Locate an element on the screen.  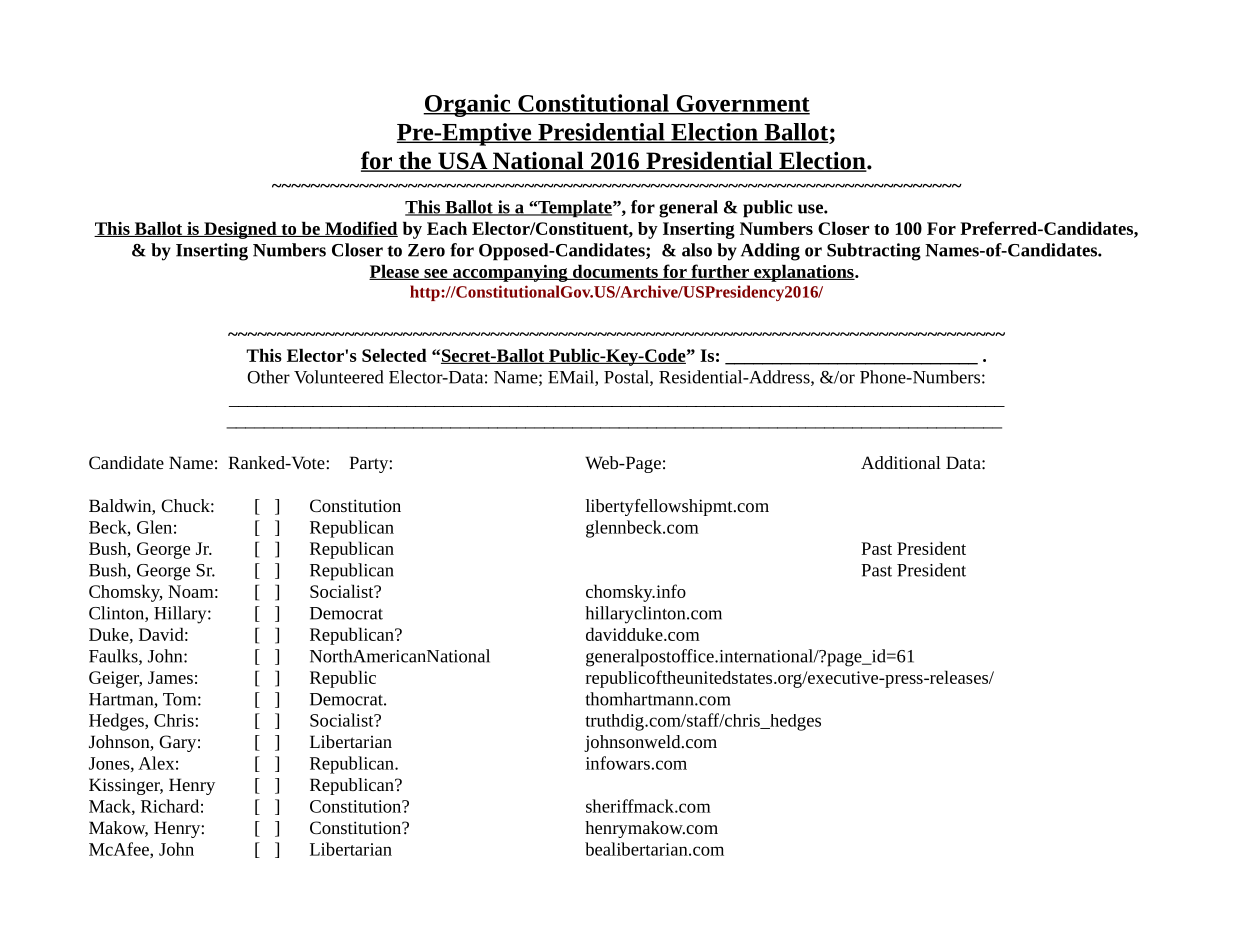
Government is located at coordinates (742, 104).
